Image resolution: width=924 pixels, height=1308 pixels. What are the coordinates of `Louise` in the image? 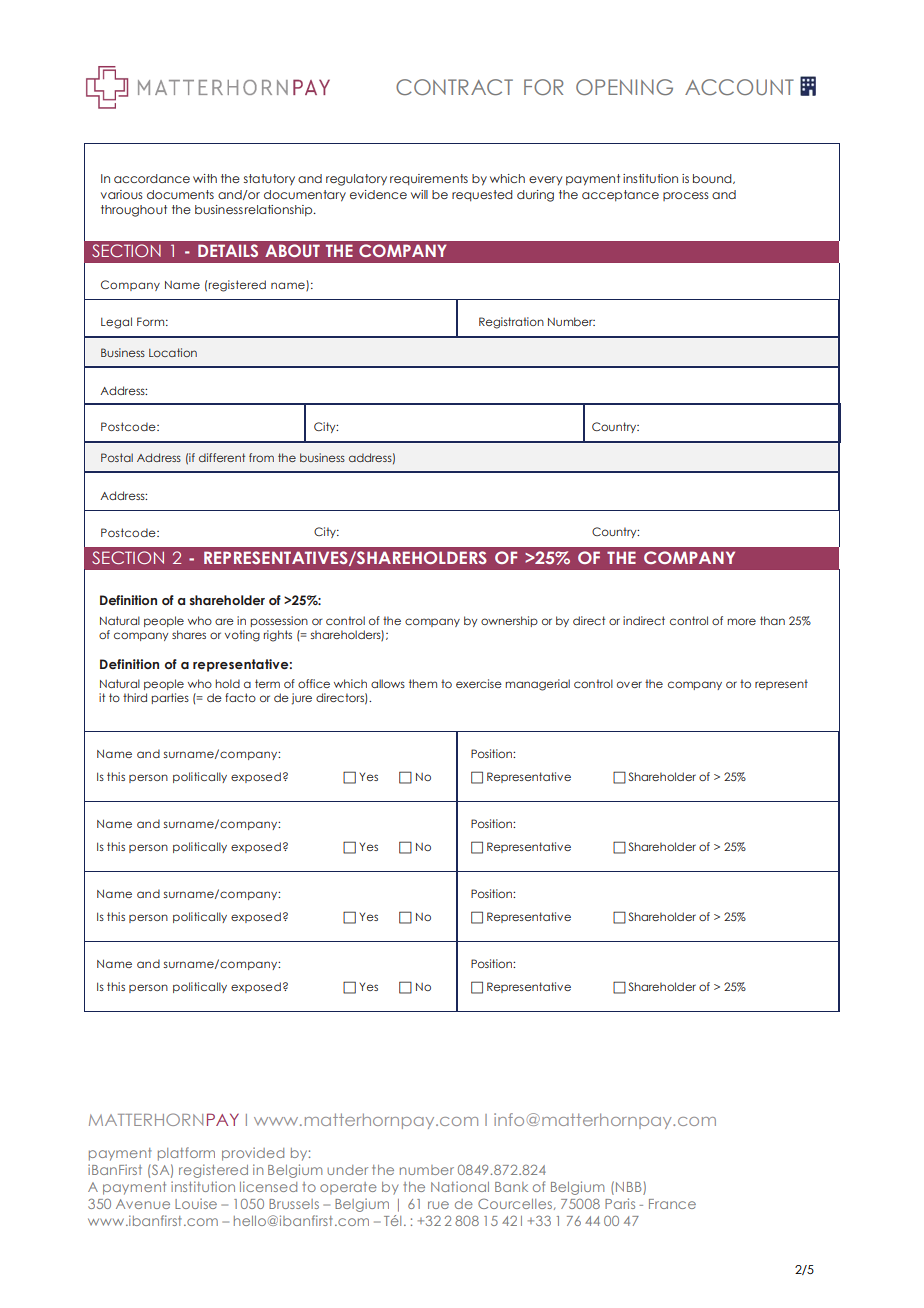 It's located at (196, 1203).
